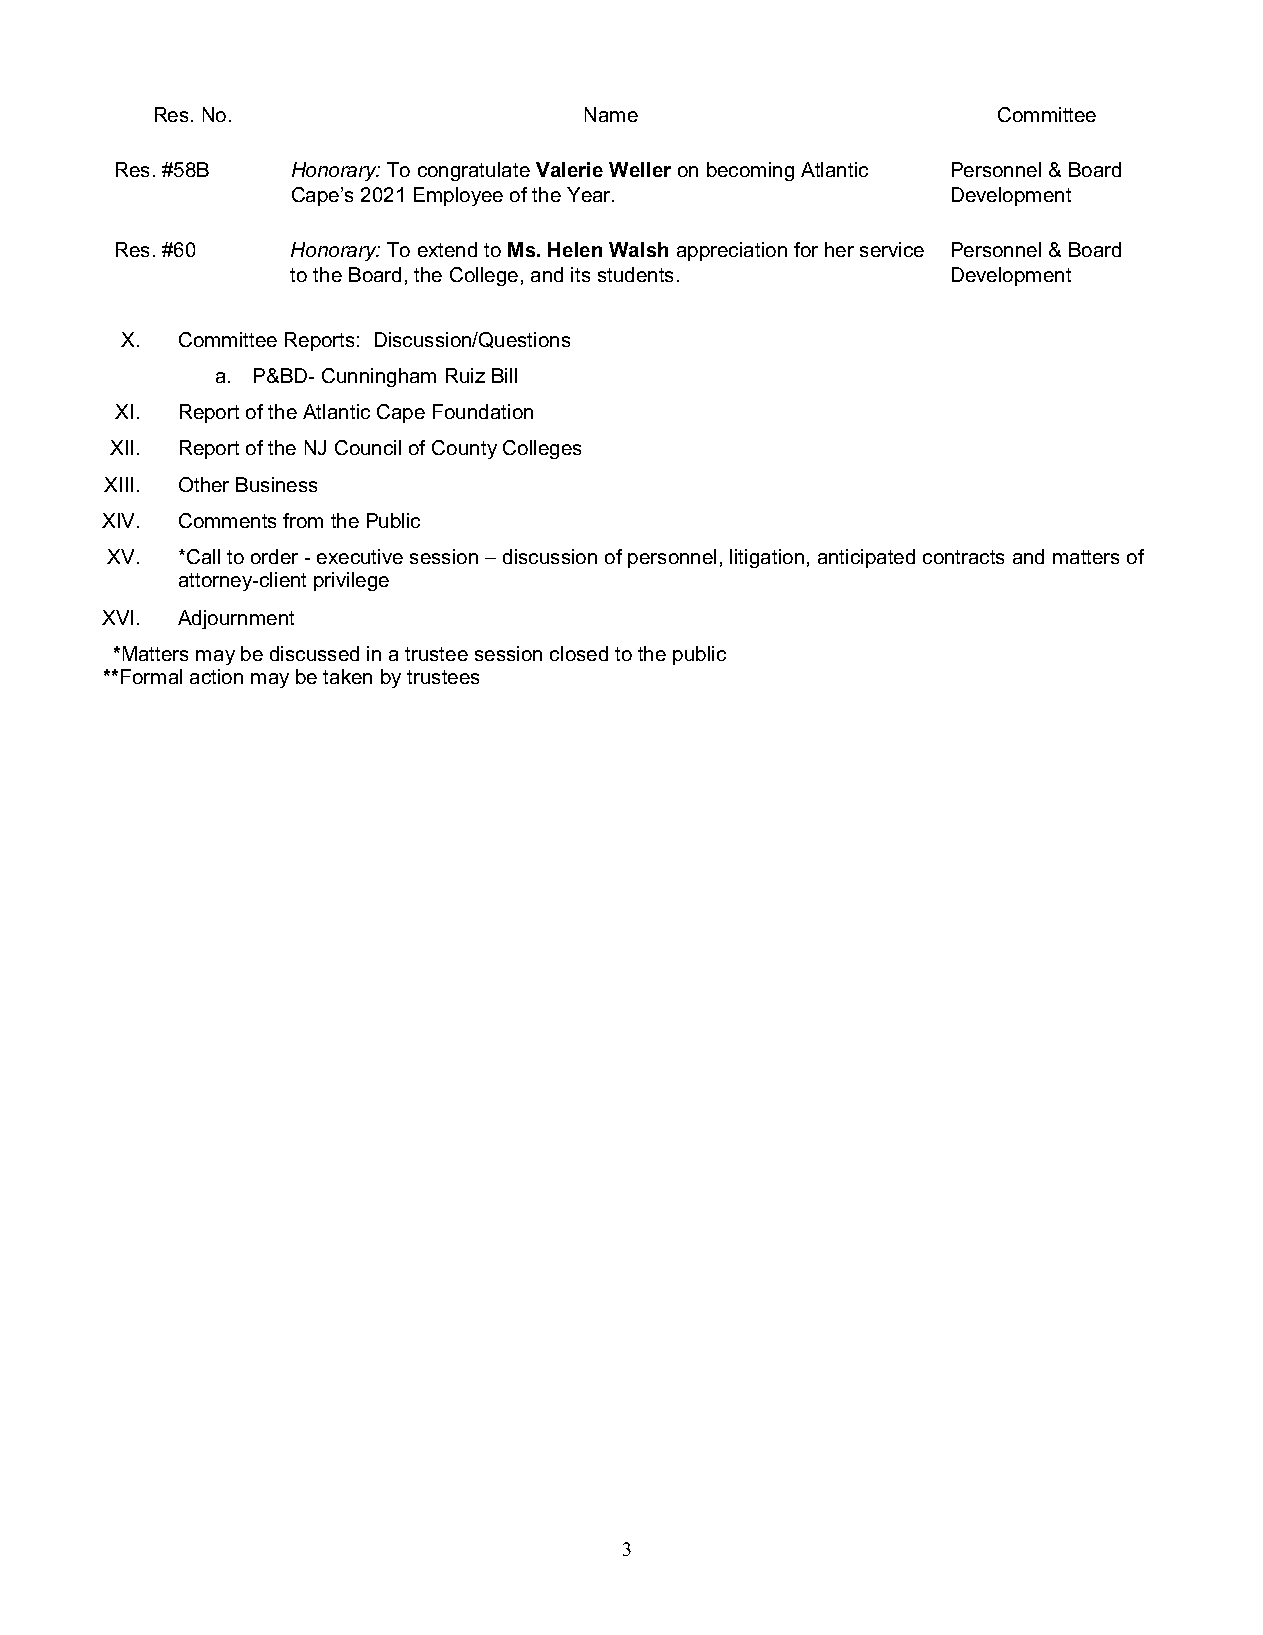  I want to click on action, so click(216, 676).
